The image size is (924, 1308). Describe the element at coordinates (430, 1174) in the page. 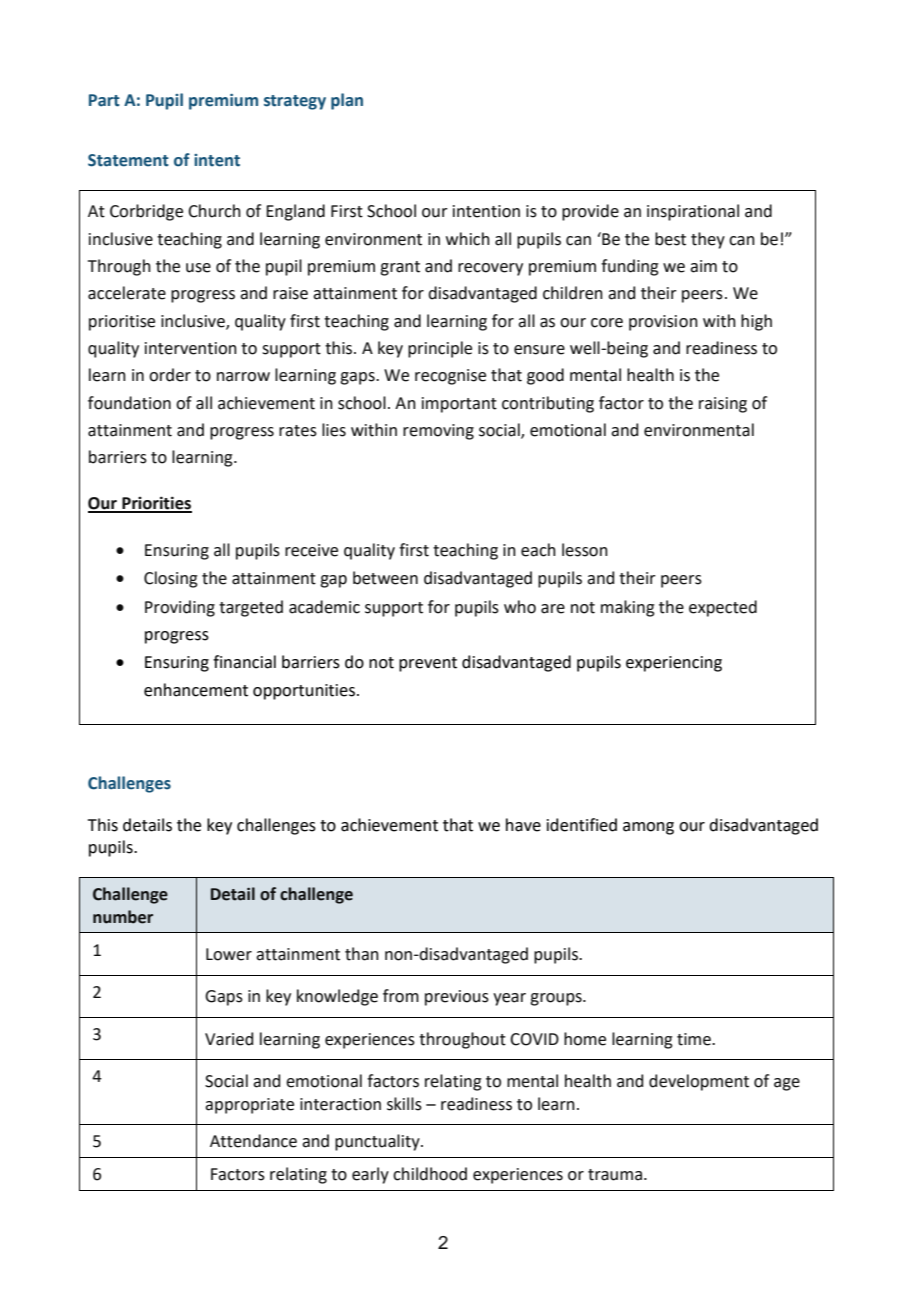

I see `childhood` at that location.
